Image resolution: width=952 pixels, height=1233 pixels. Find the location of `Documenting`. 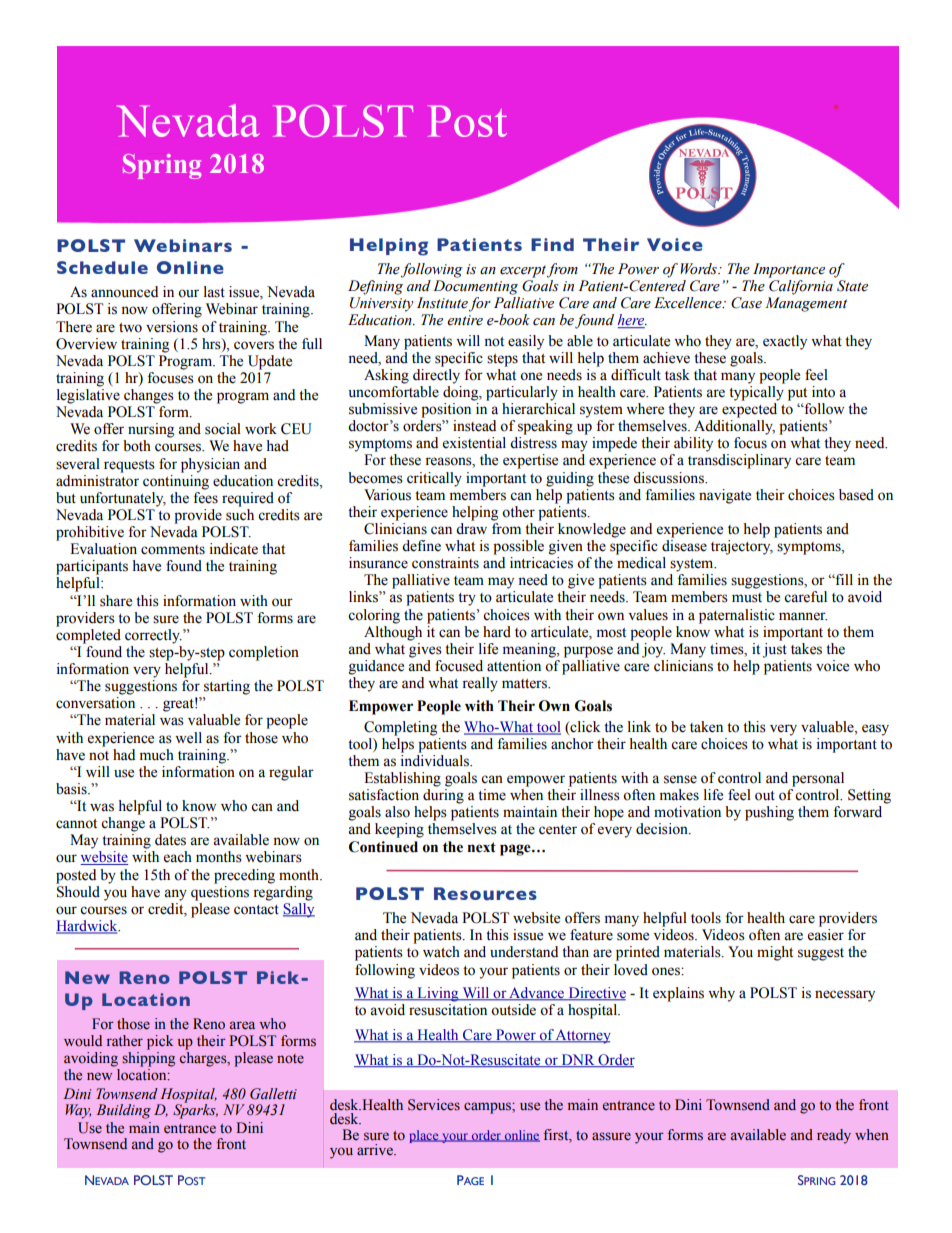

Documenting is located at coordinates (475, 287).
